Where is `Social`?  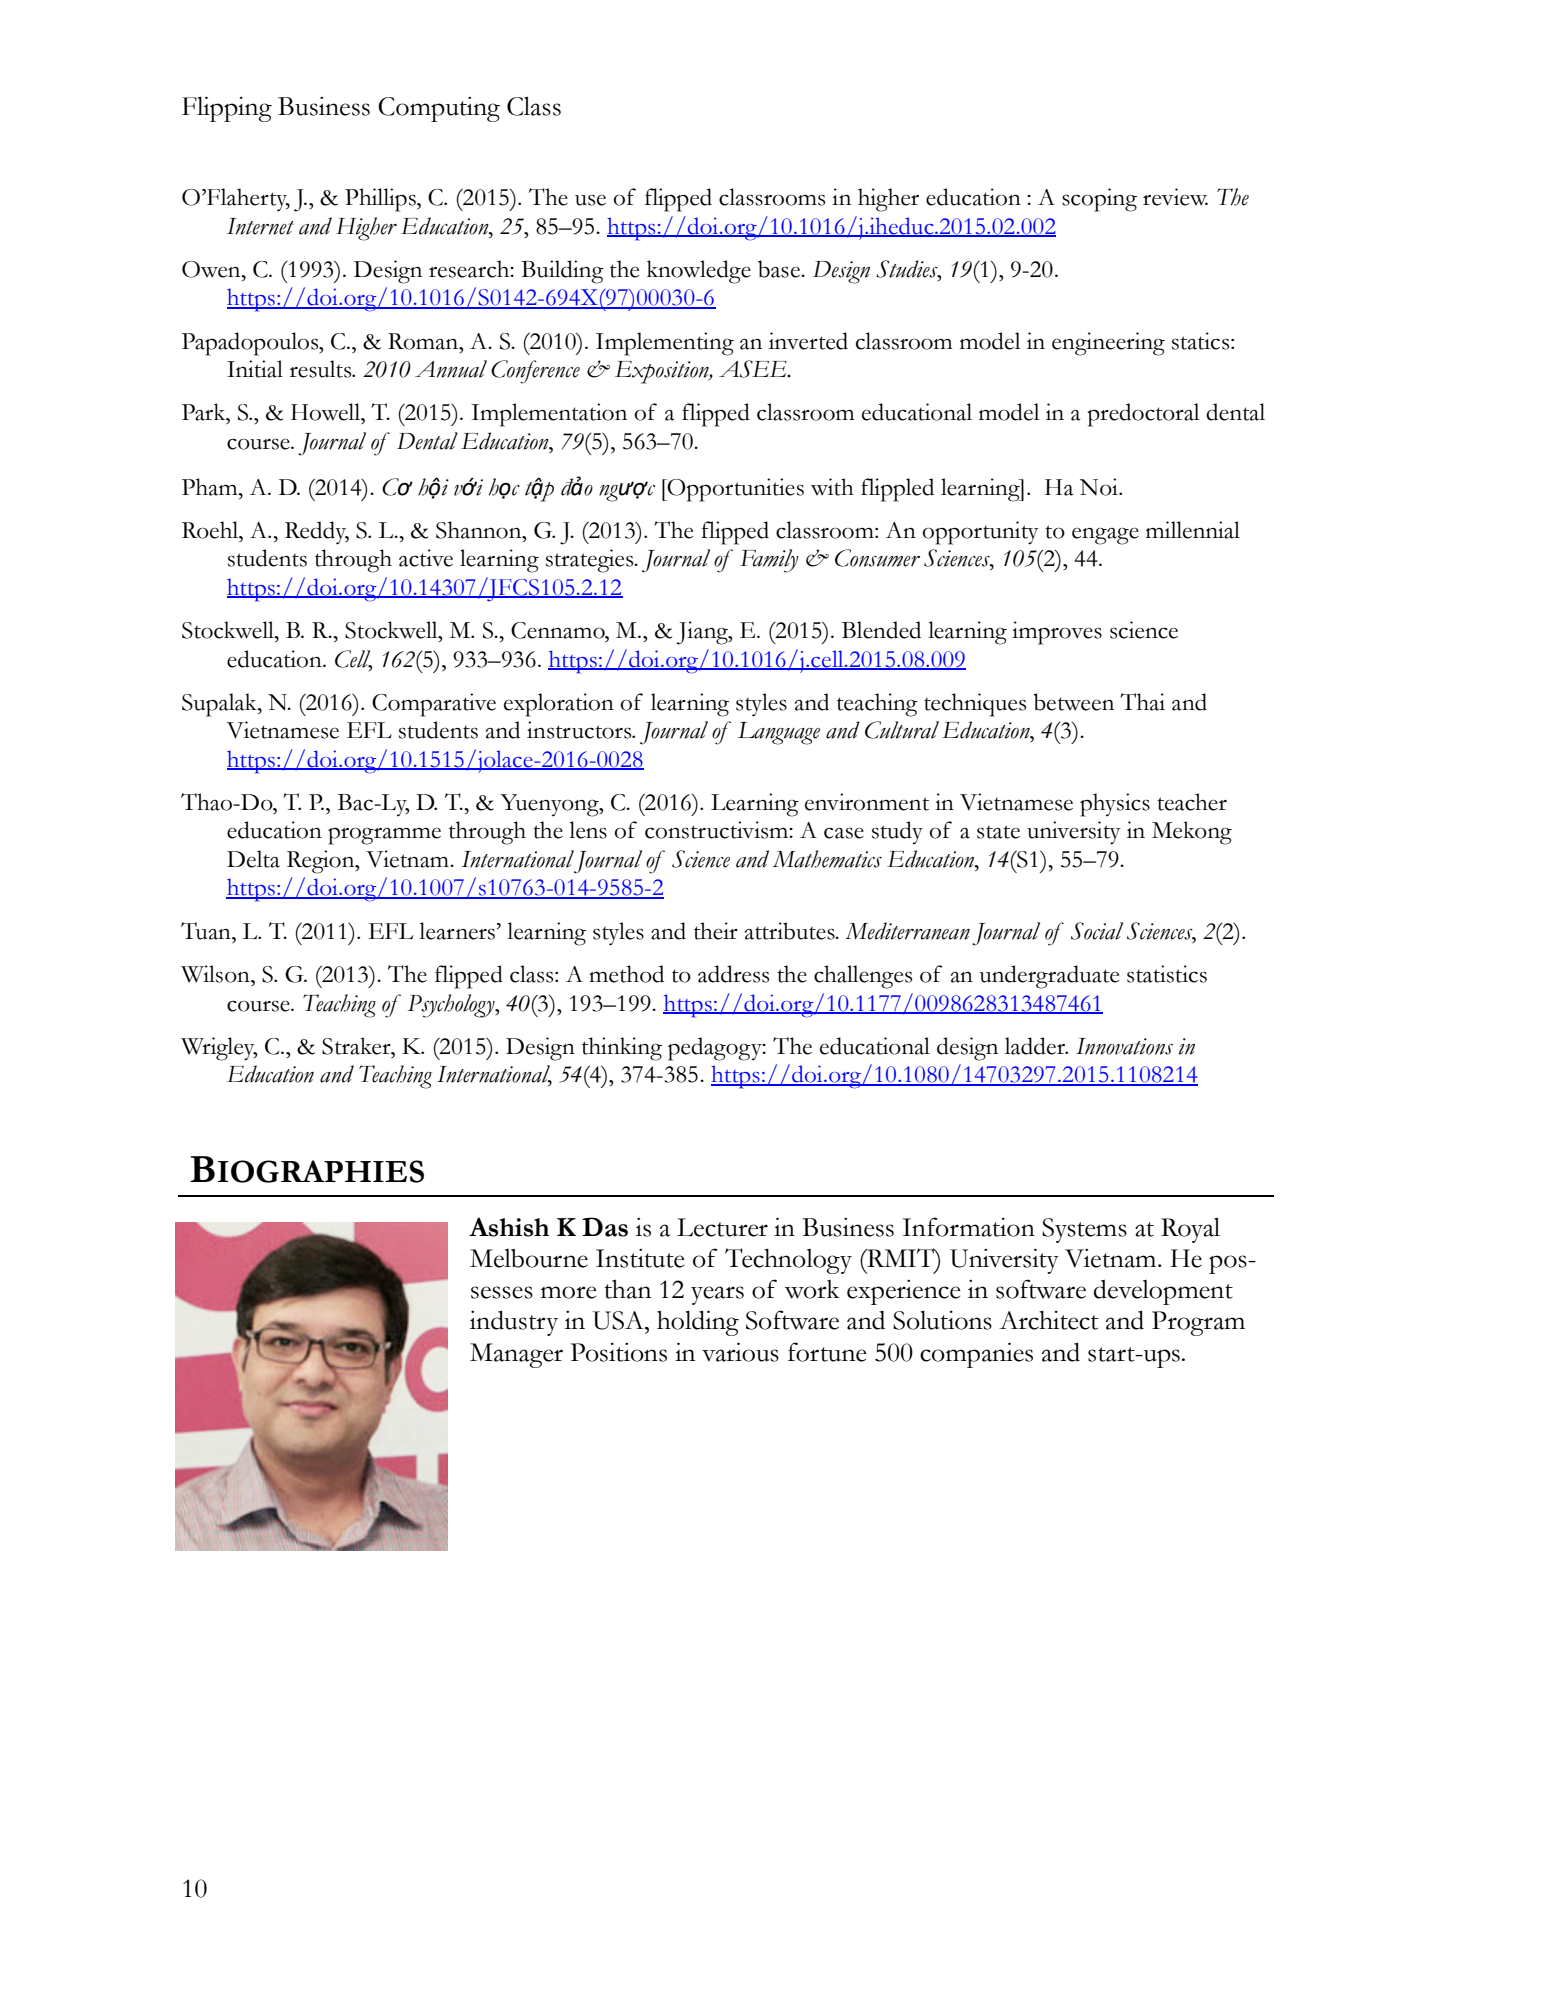 Social is located at coordinates (1097, 931).
